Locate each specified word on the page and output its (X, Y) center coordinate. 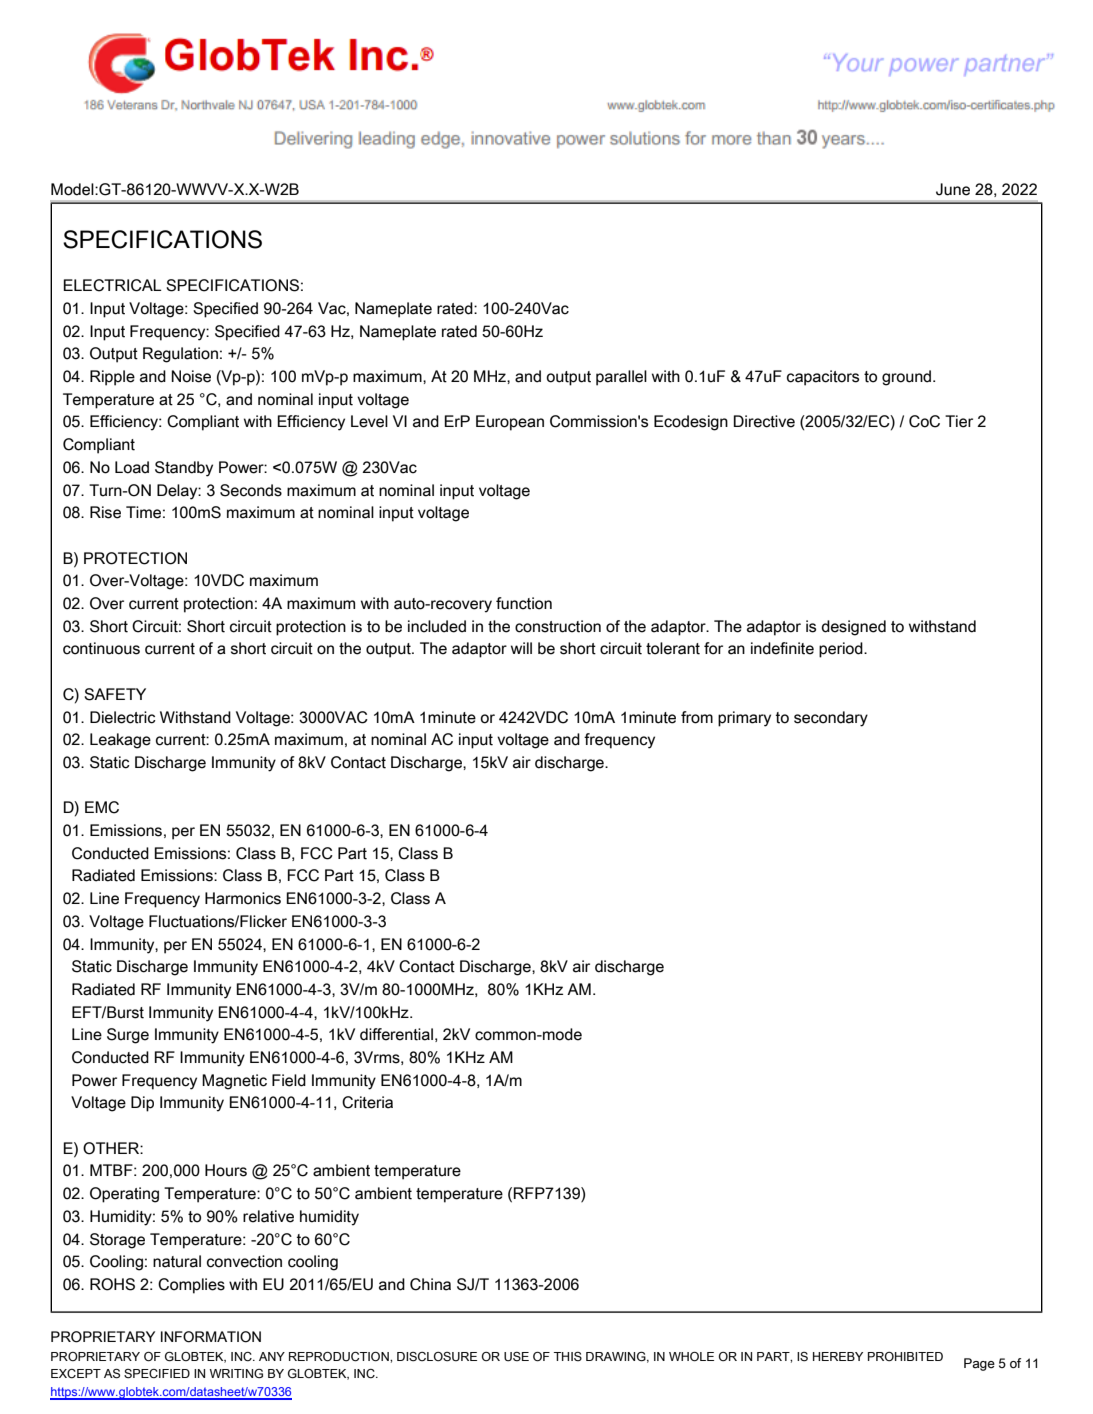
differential (396, 1034)
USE (516, 1357)
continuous (101, 648)
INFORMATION (211, 1337)
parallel (621, 378)
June (953, 189)
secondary (831, 719)
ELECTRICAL (112, 285)
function (524, 603)
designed (854, 628)
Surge (128, 1036)
